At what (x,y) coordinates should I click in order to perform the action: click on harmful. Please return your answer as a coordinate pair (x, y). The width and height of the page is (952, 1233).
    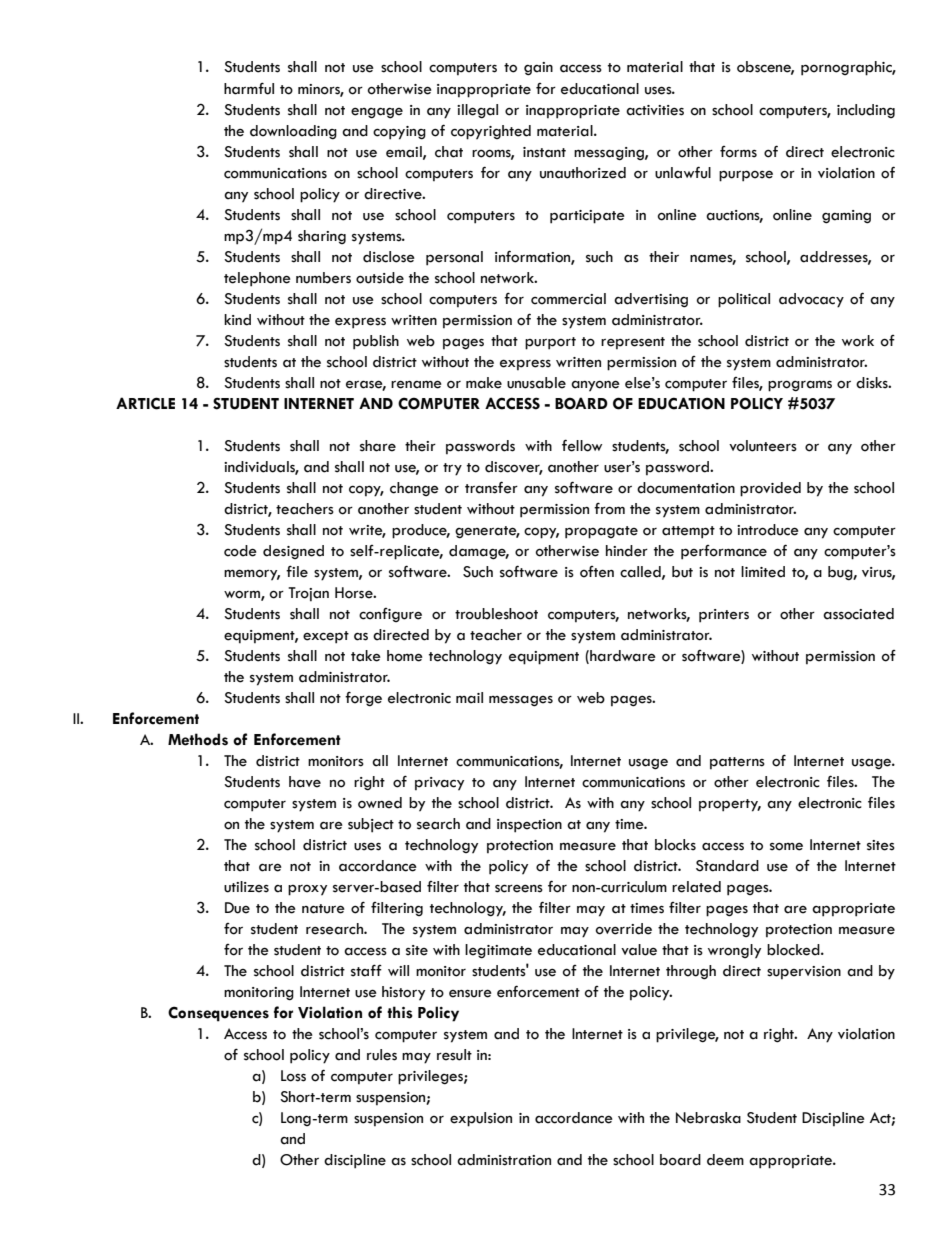
    Looking at the image, I should click on (249, 88).
